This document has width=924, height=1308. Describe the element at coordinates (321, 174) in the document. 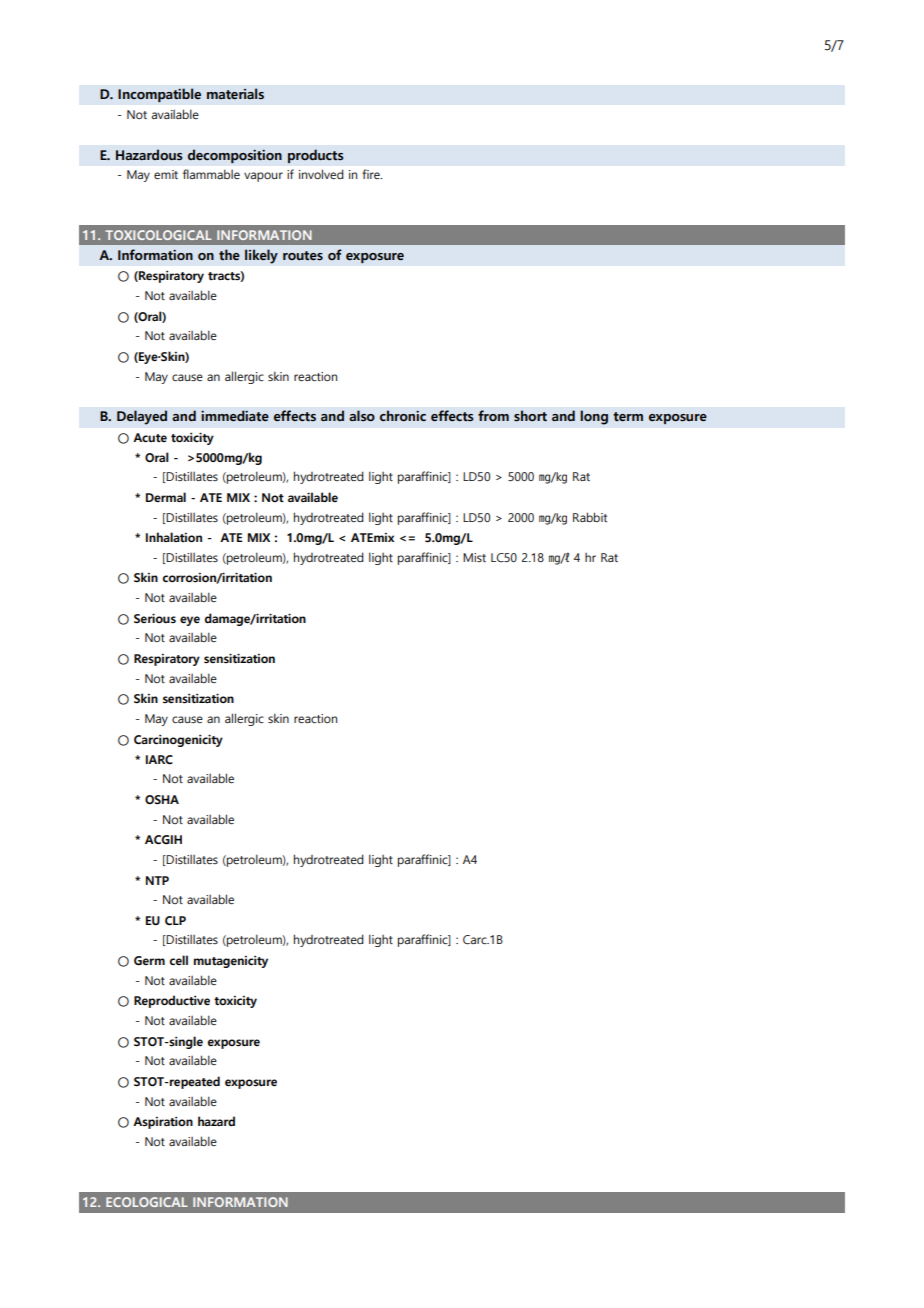

I see `involved` at that location.
